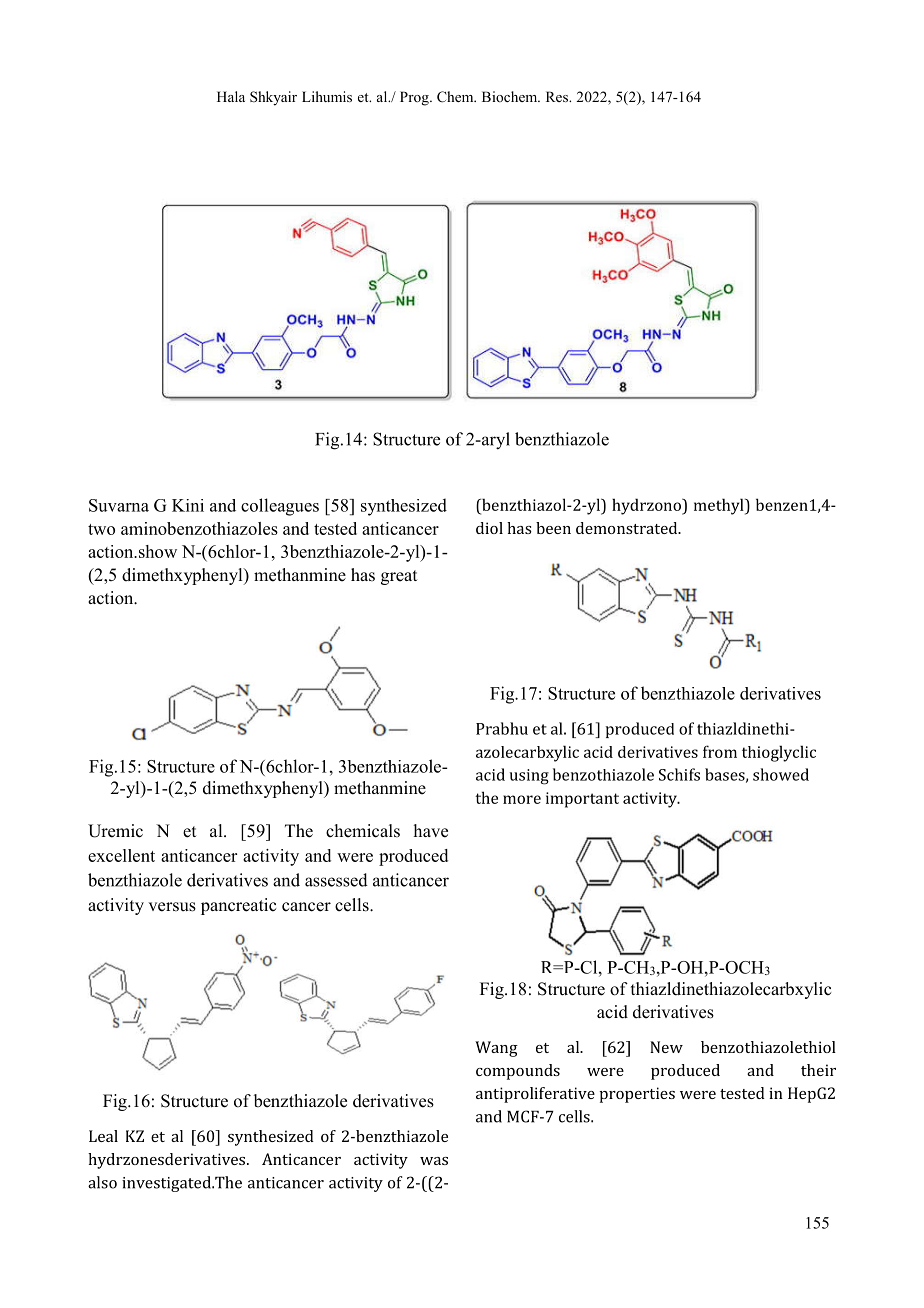 The height and width of the screenshot is (1308, 924). What do you see at coordinates (637, 1095) in the screenshot?
I see `properties` at bounding box center [637, 1095].
